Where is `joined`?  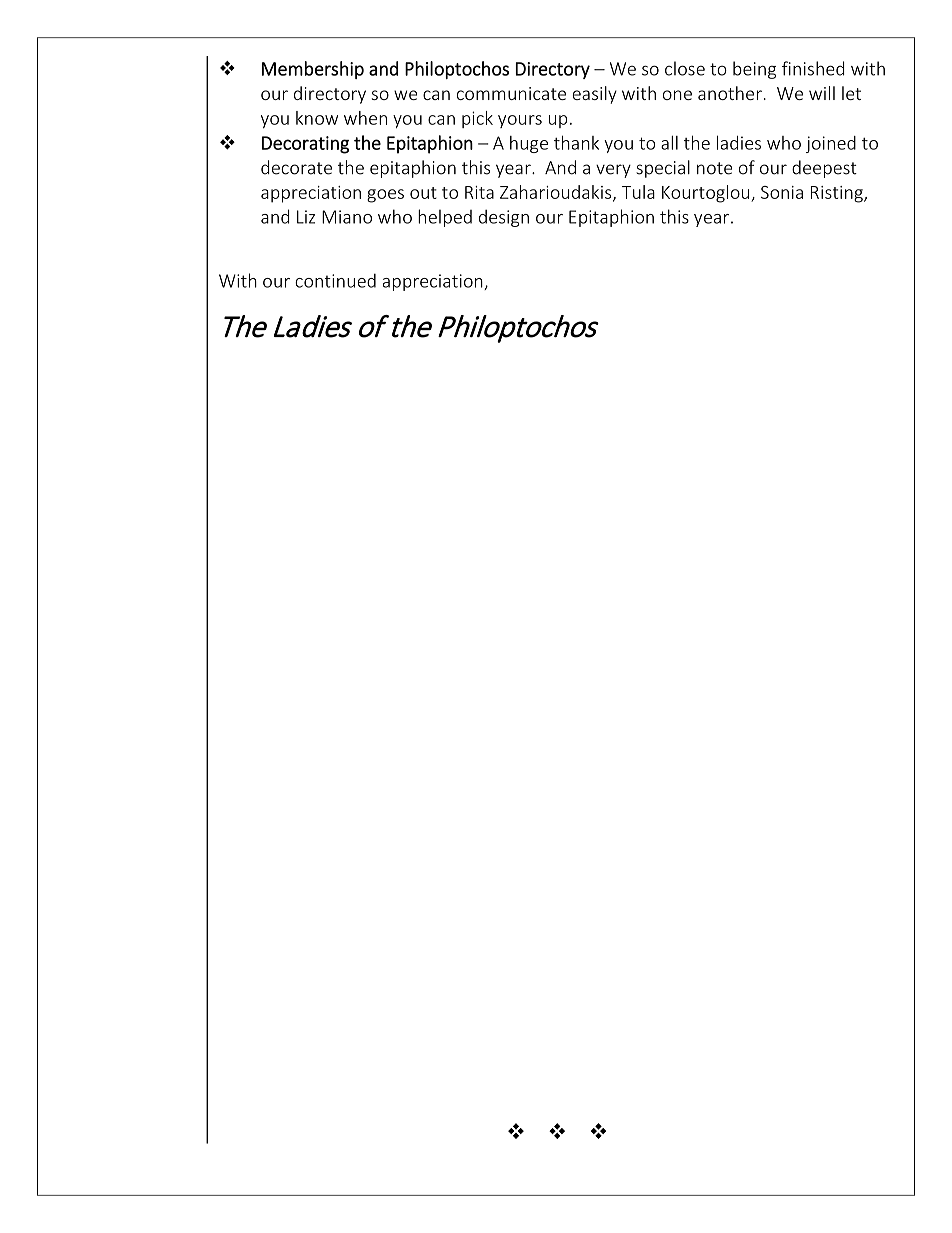 joined is located at coordinates (831, 144).
